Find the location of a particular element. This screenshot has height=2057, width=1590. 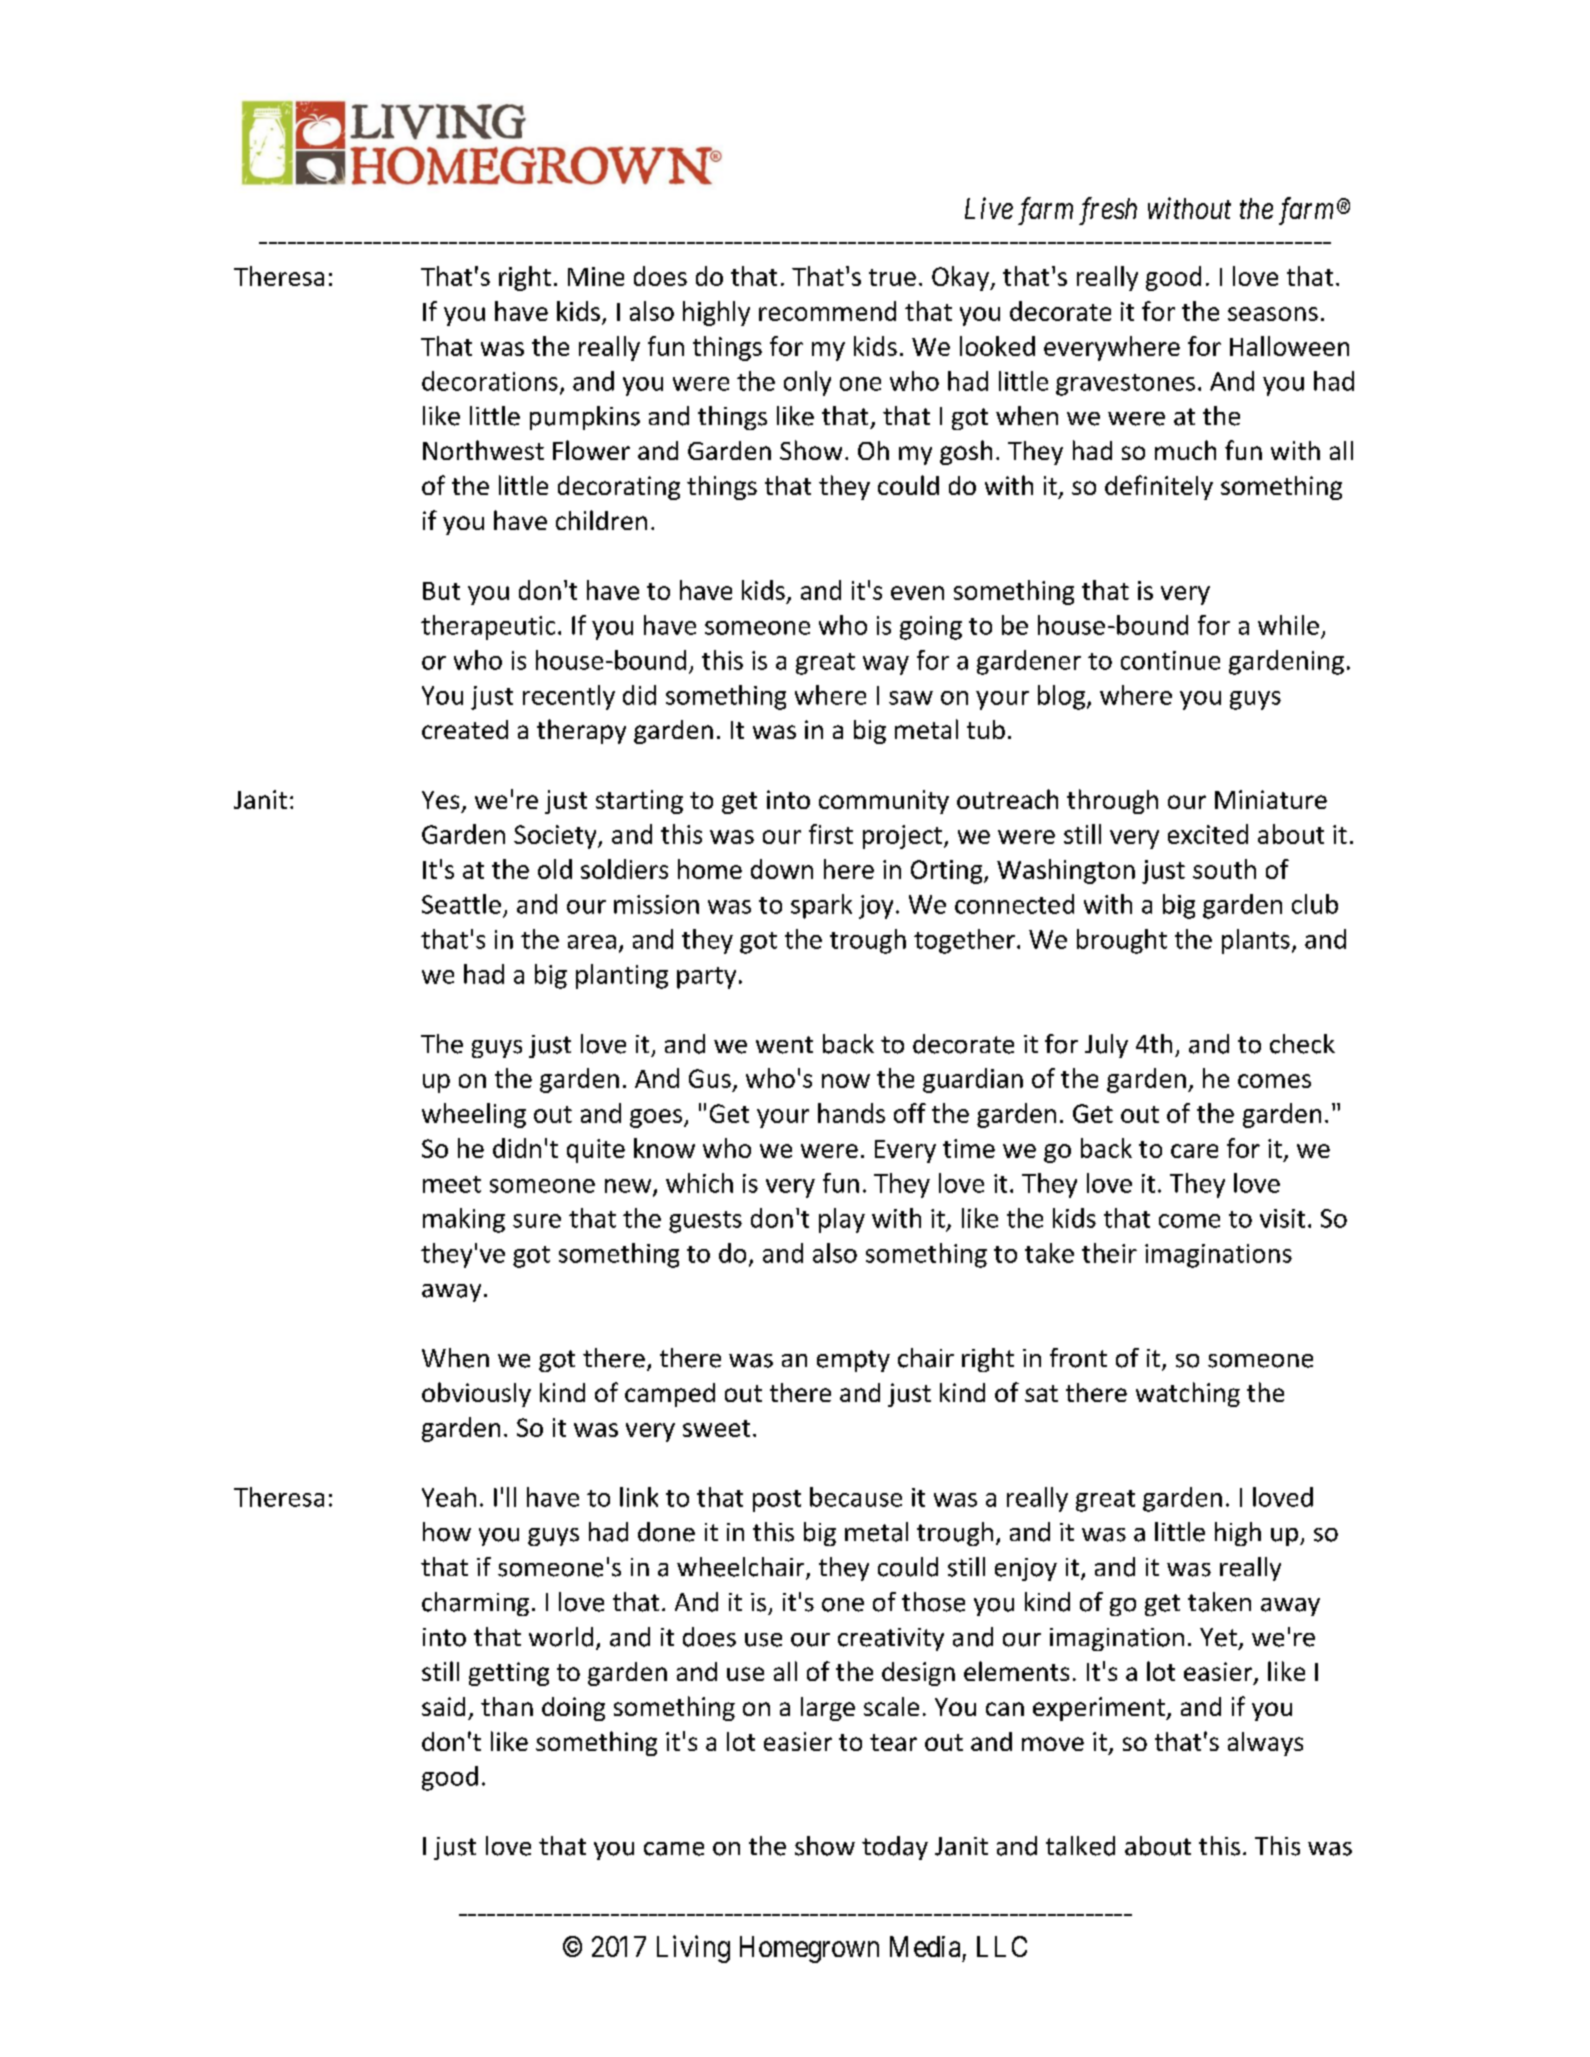

came is located at coordinates (674, 1849).
